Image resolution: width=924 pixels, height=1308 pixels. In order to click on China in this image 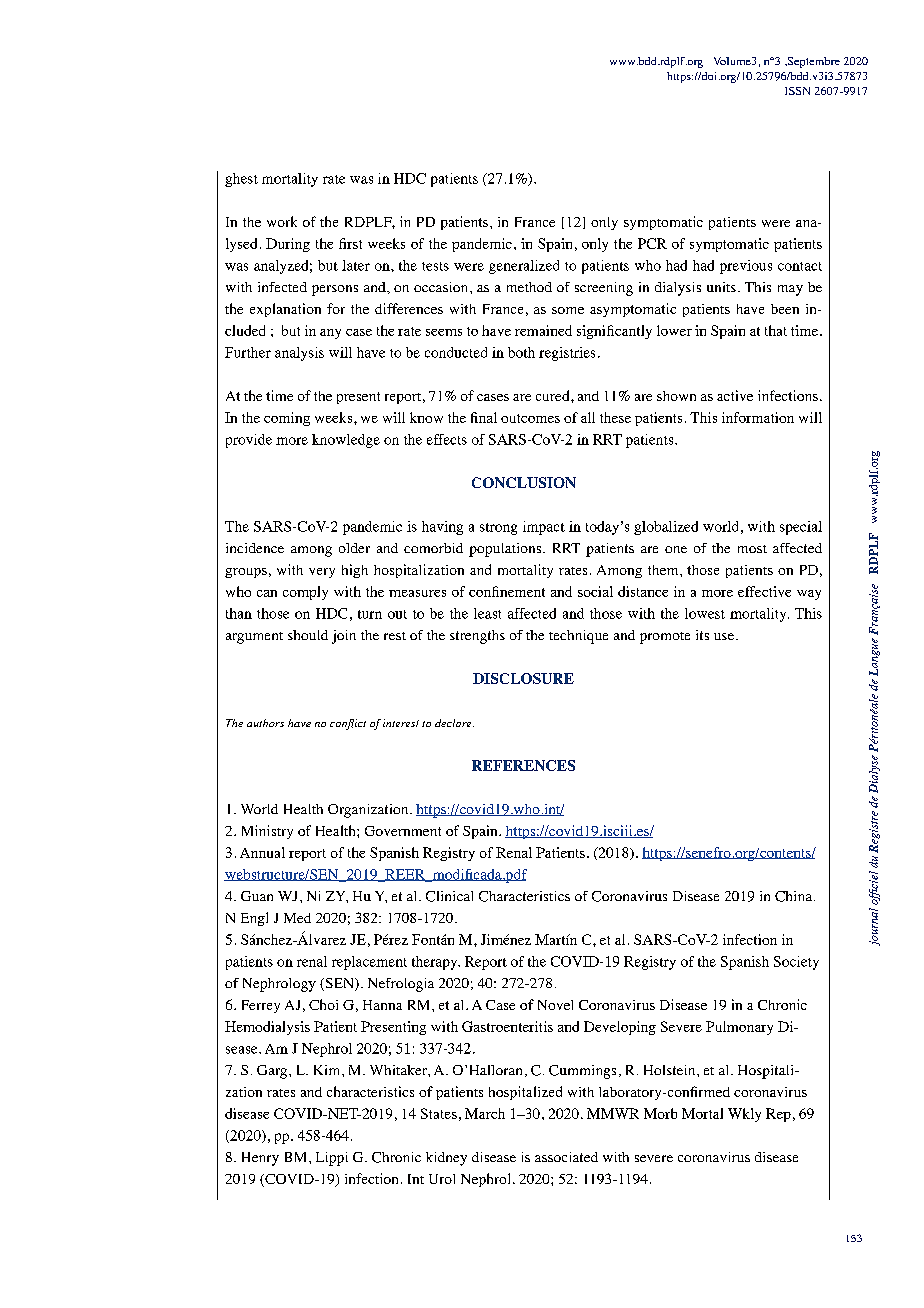, I will do `click(793, 896)`.
